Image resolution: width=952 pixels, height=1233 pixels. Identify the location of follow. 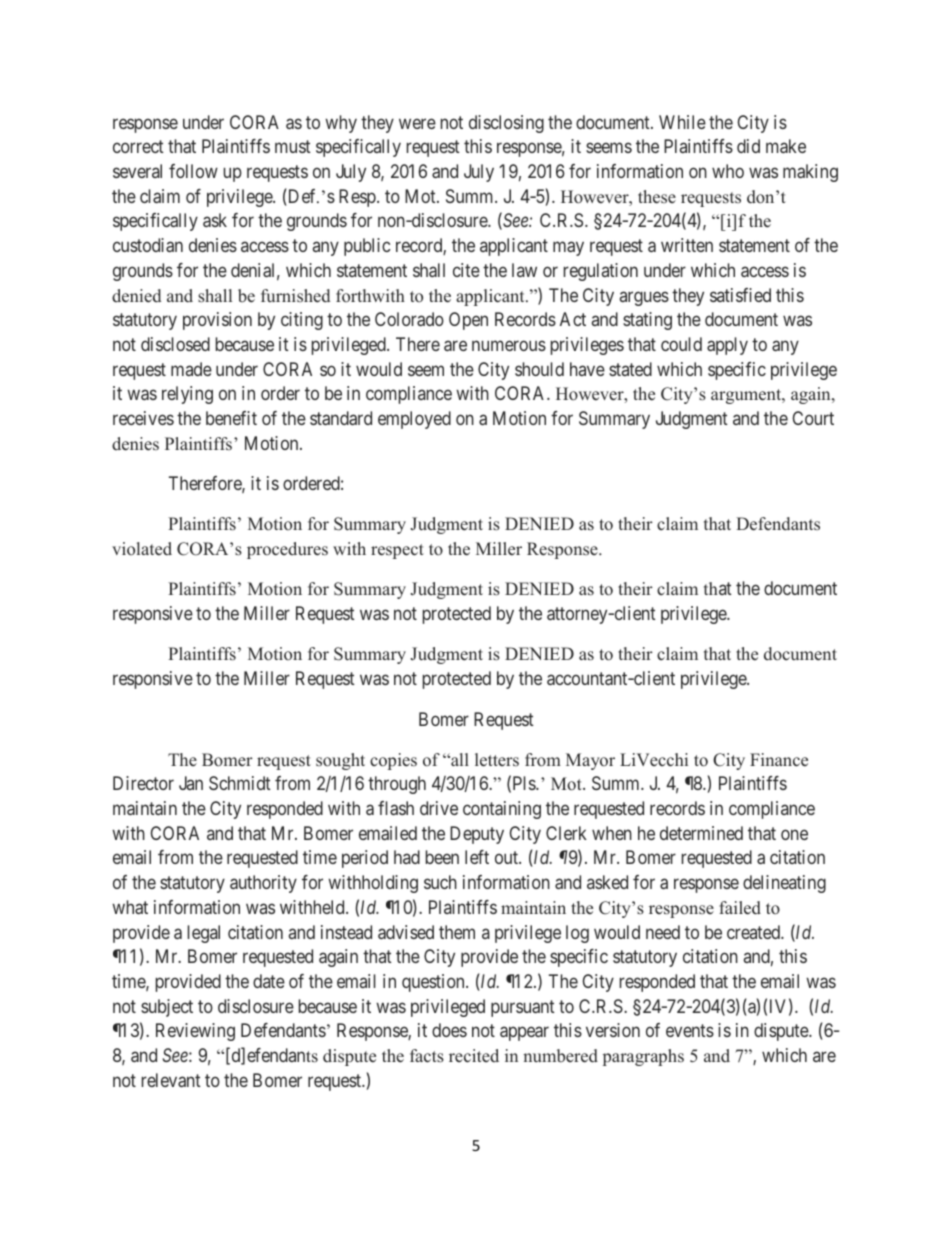
(193, 171).
